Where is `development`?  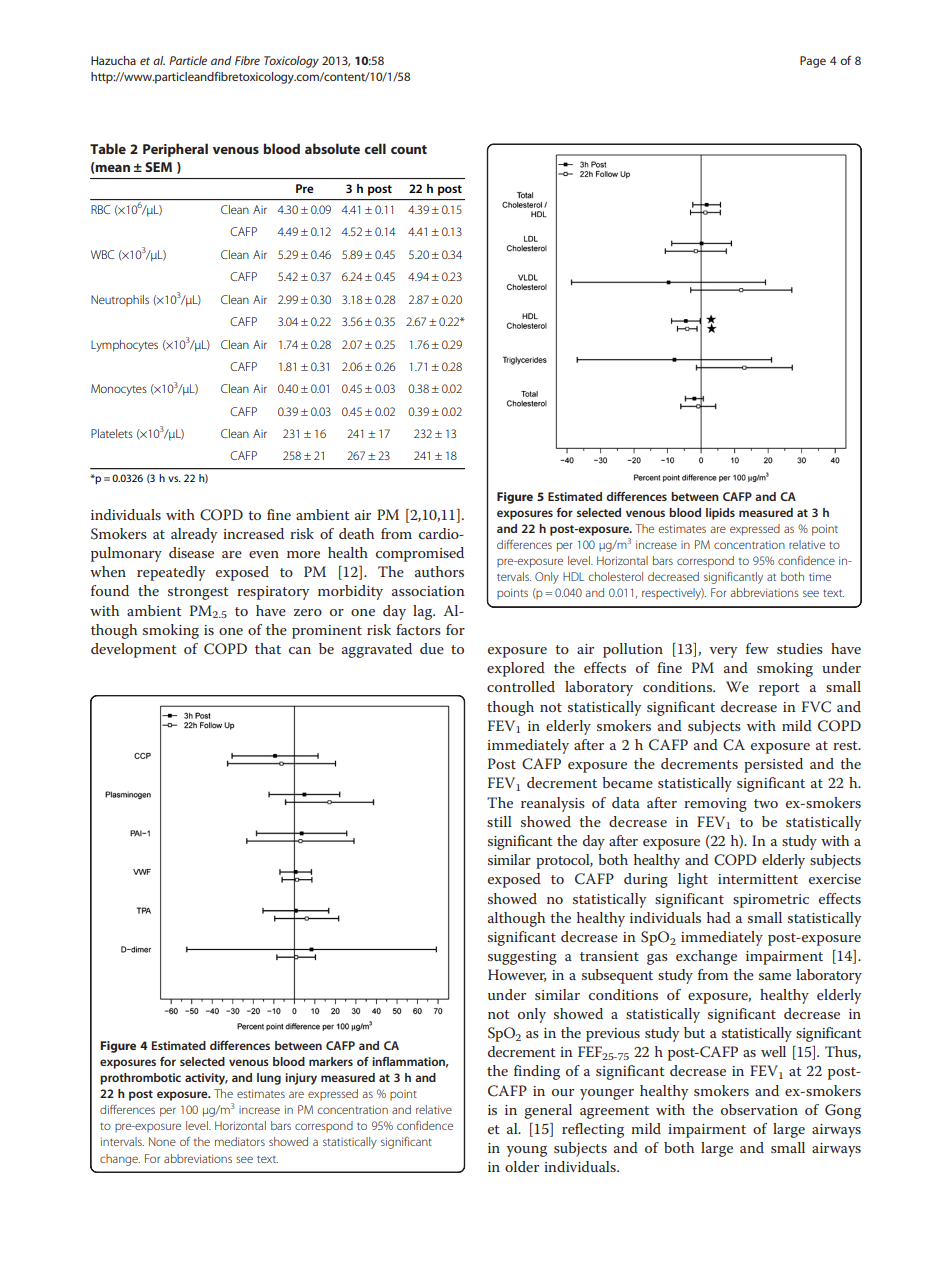
development is located at coordinates (134, 650).
